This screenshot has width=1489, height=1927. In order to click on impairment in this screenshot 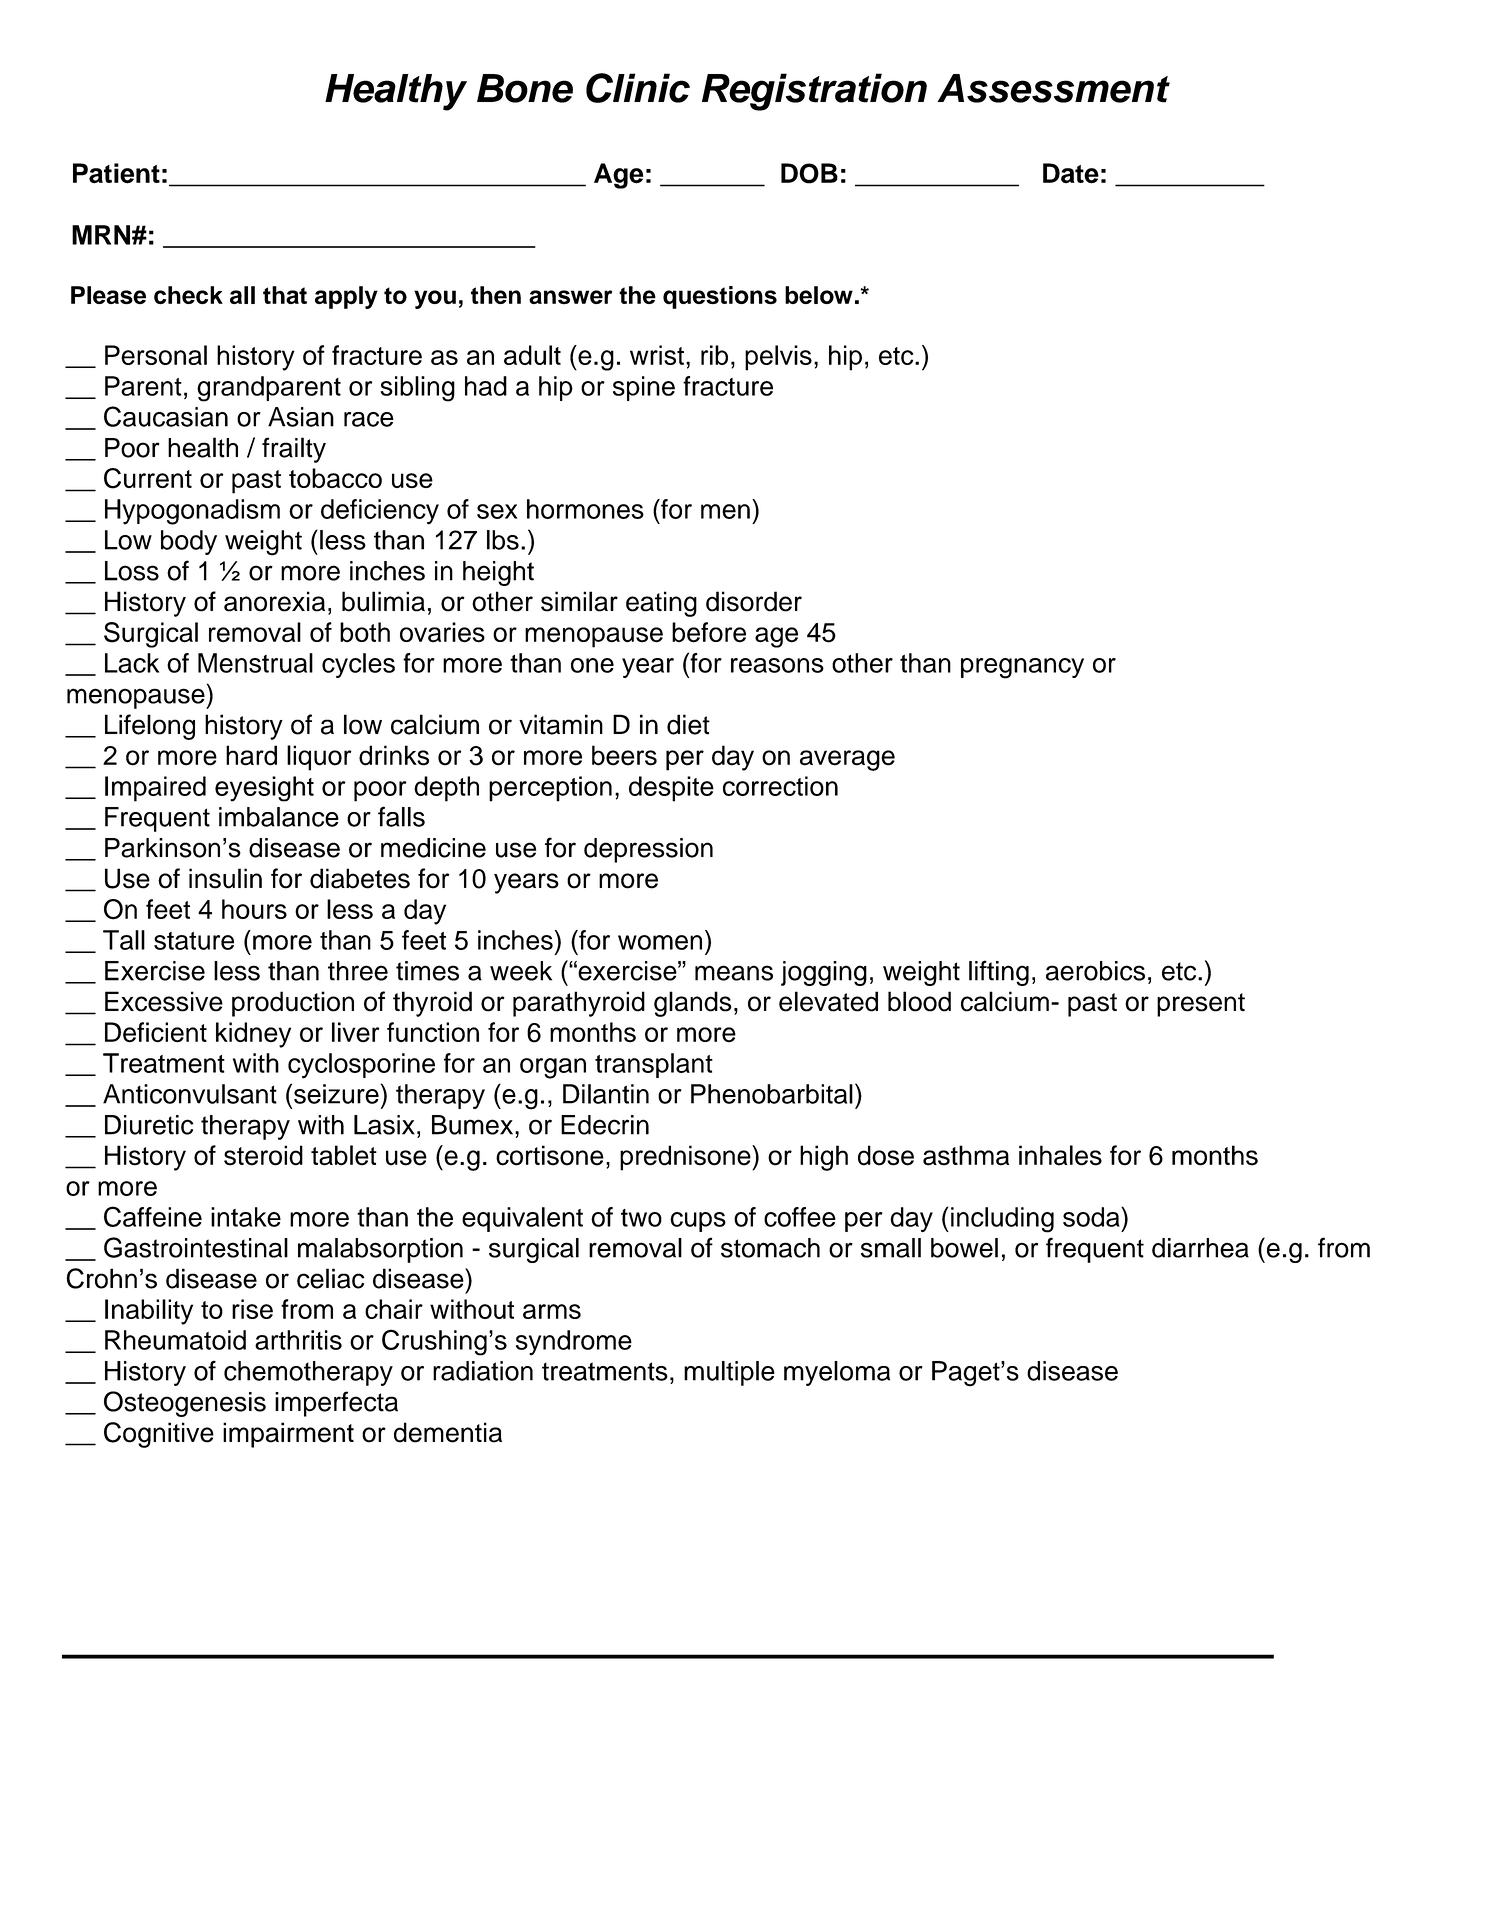, I will do `click(288, 1435)`.
